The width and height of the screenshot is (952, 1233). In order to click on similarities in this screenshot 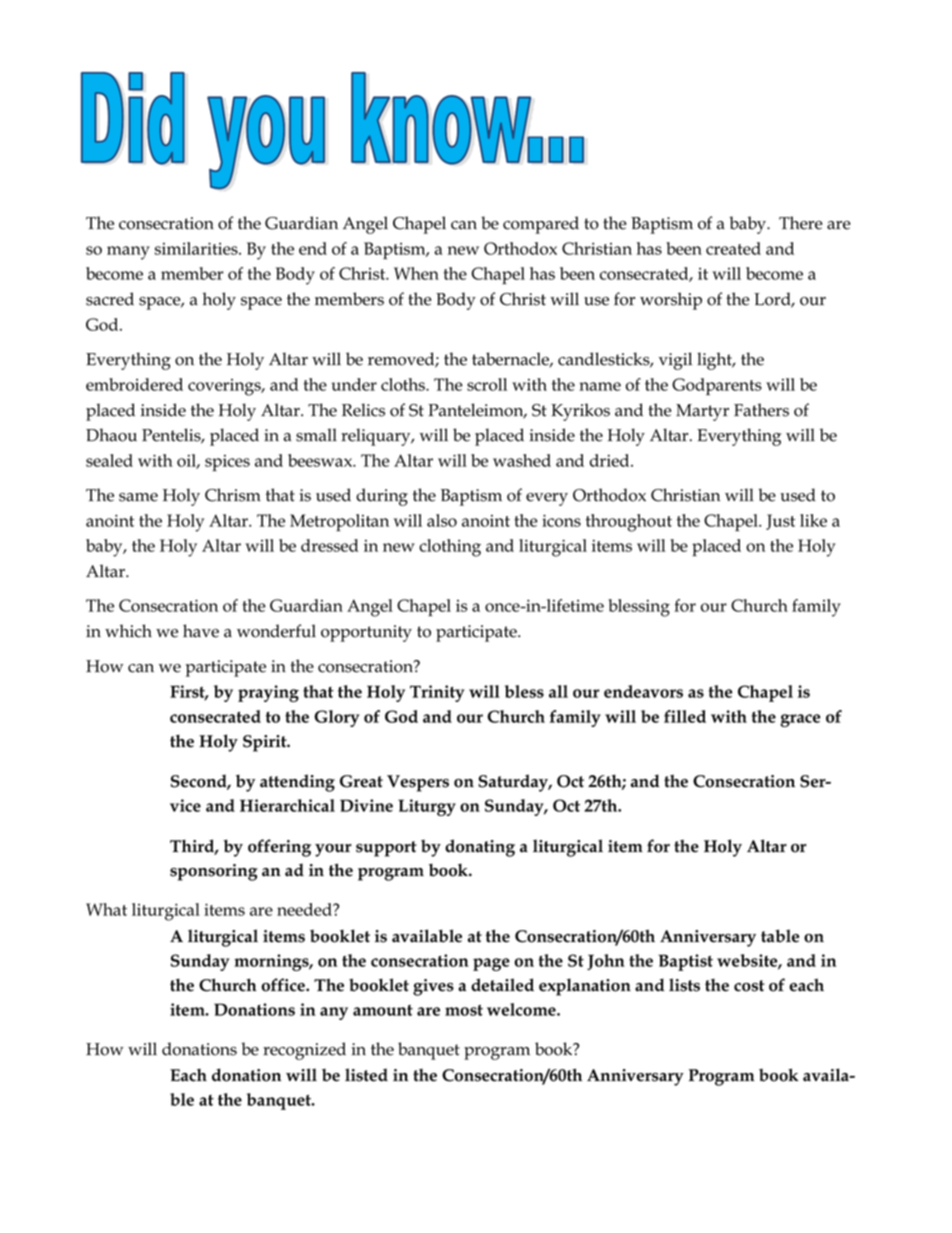, I will do `click(197, 248)`.
